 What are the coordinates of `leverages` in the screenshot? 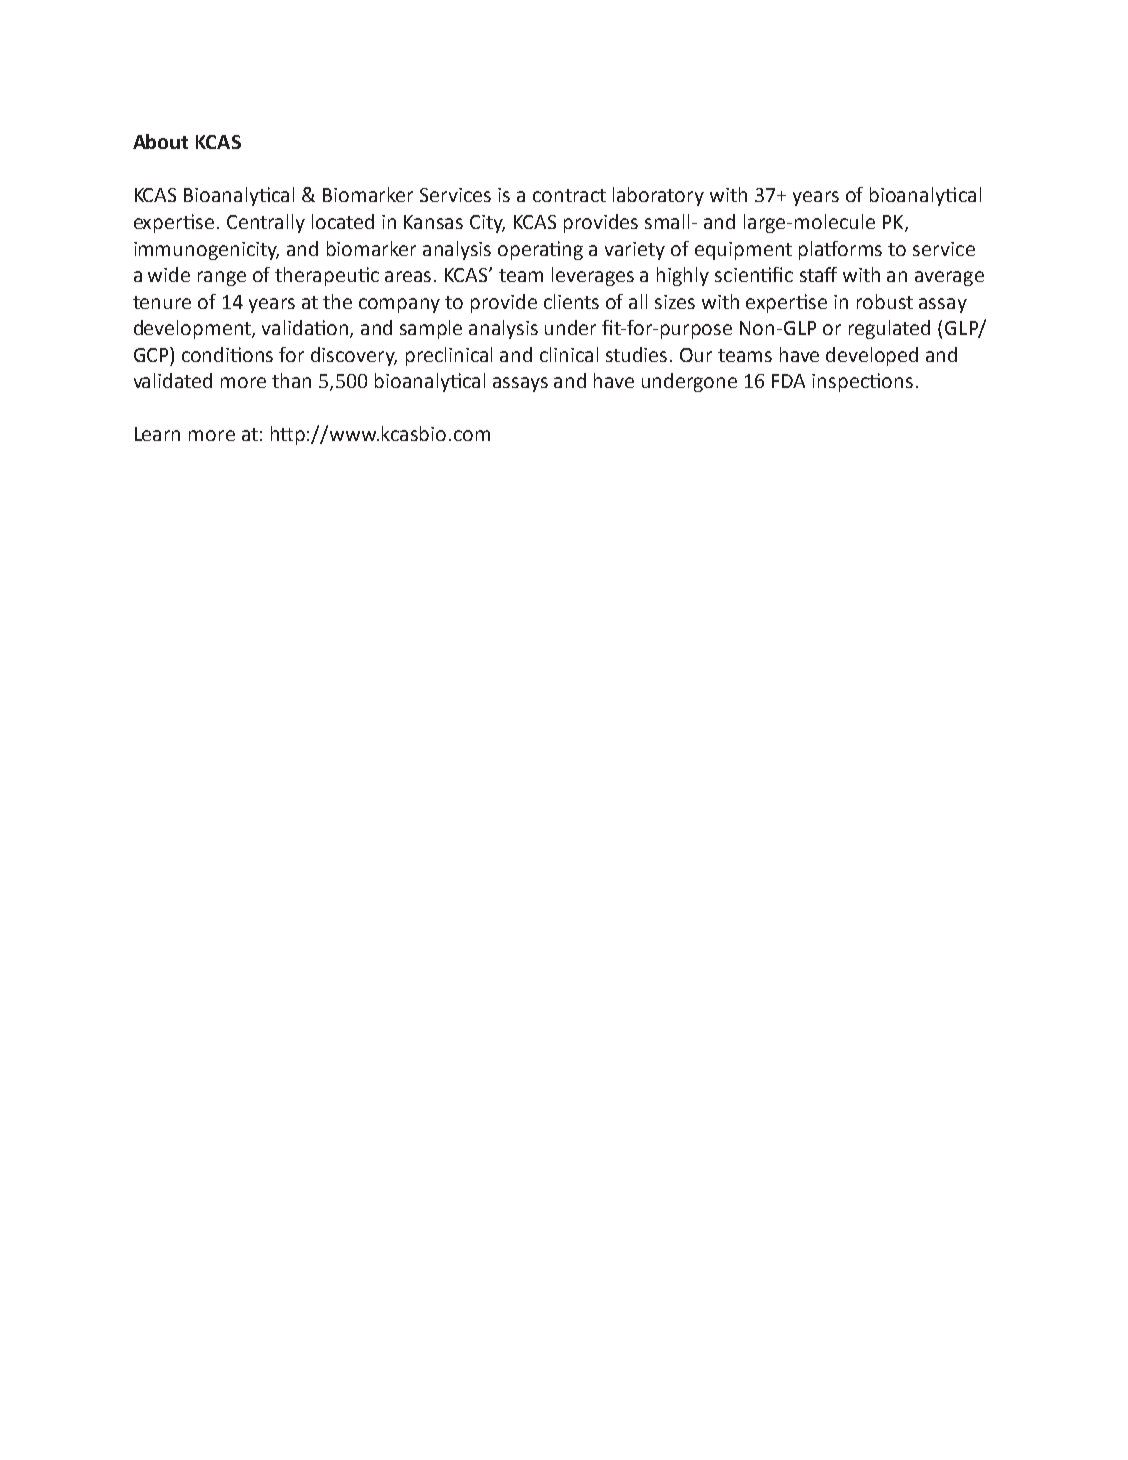 It's located at (593, 276).
